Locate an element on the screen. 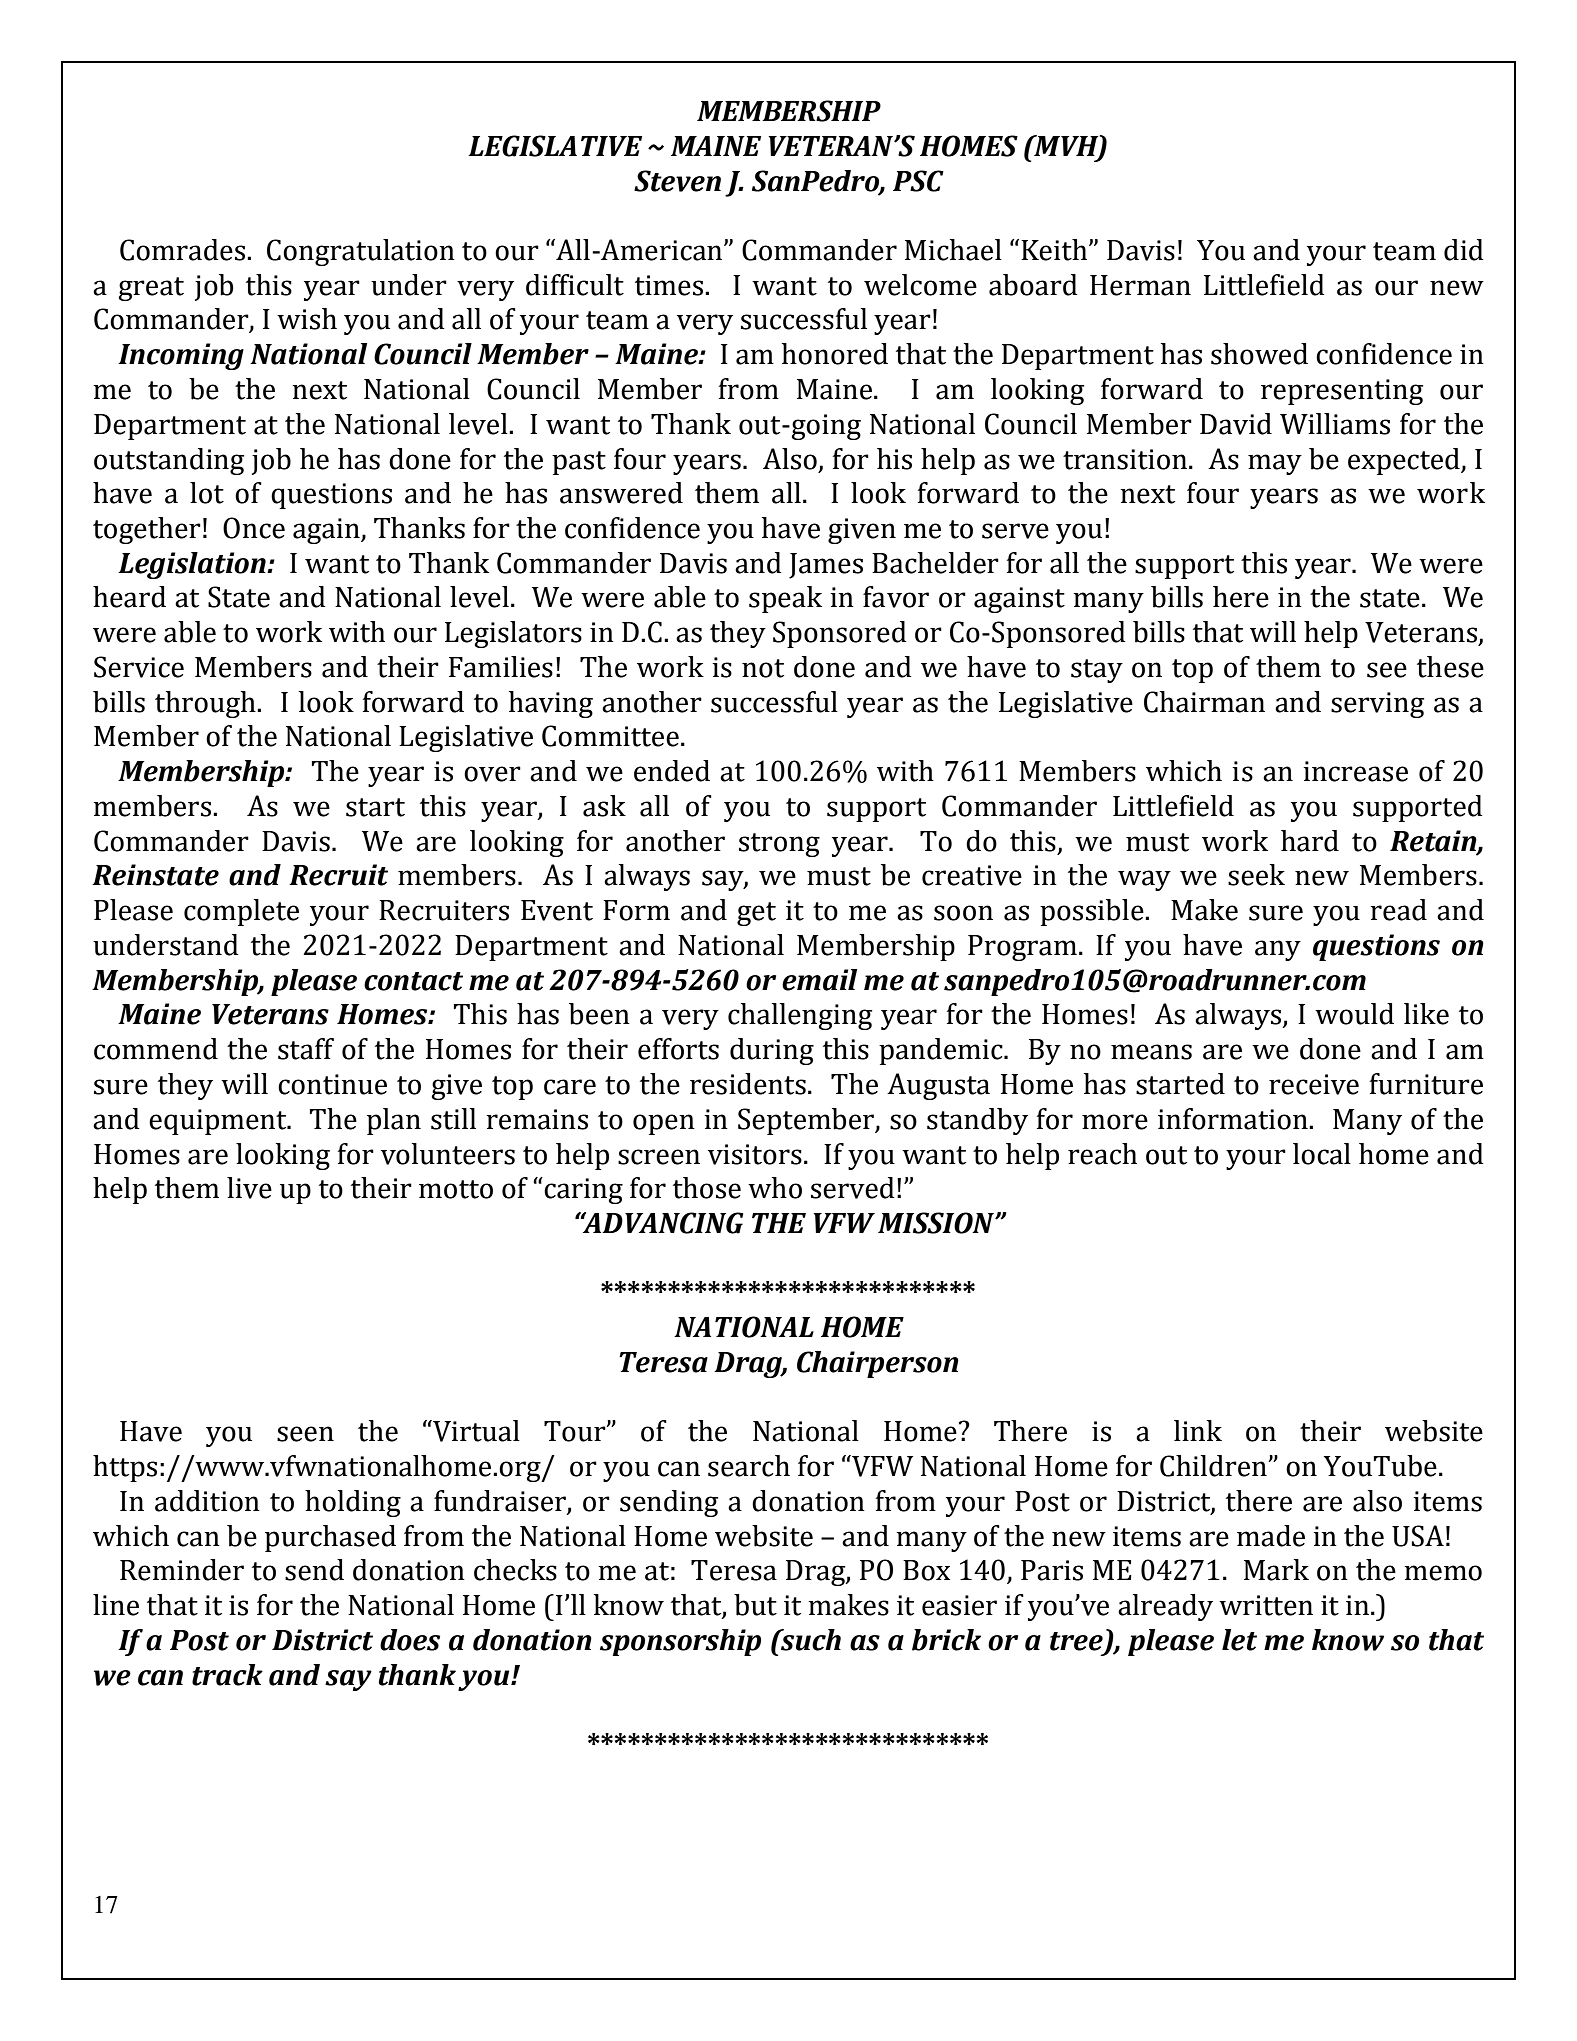 The width and height of the screenshot is (1577, 2041). speak is located at coordinates (785, 599).
